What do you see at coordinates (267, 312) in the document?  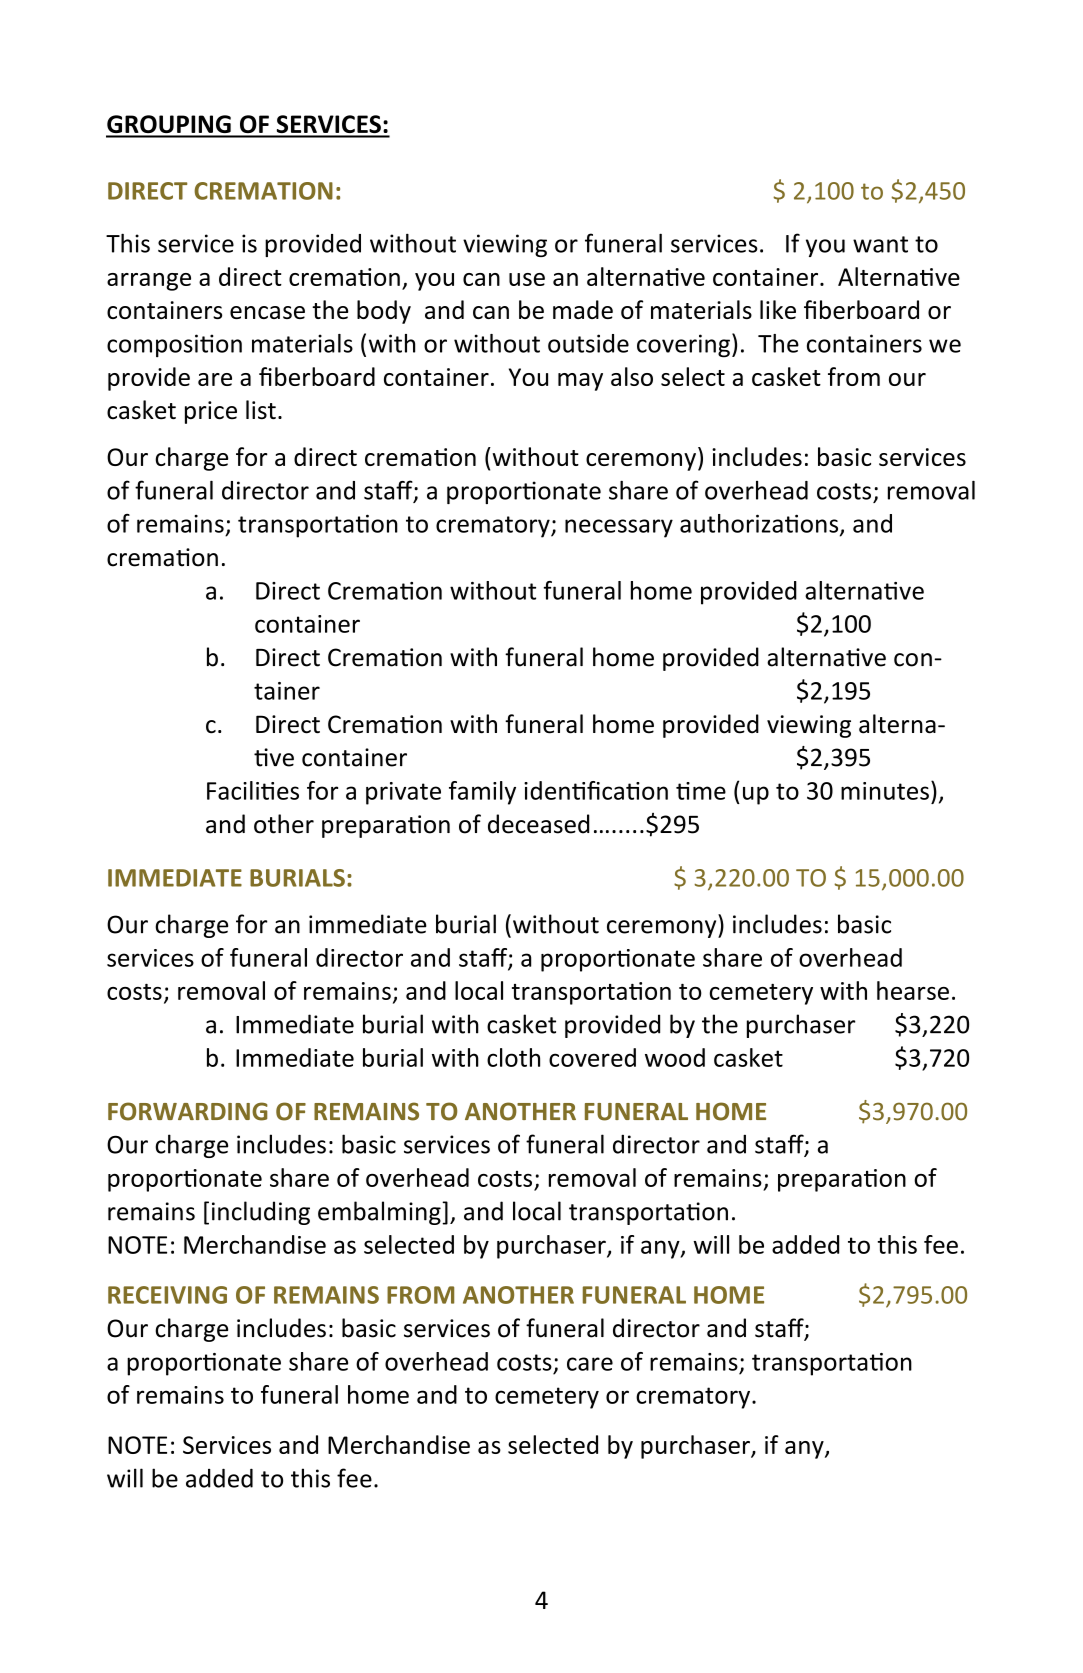 I see `encase` at bounding box center [267, 312].
